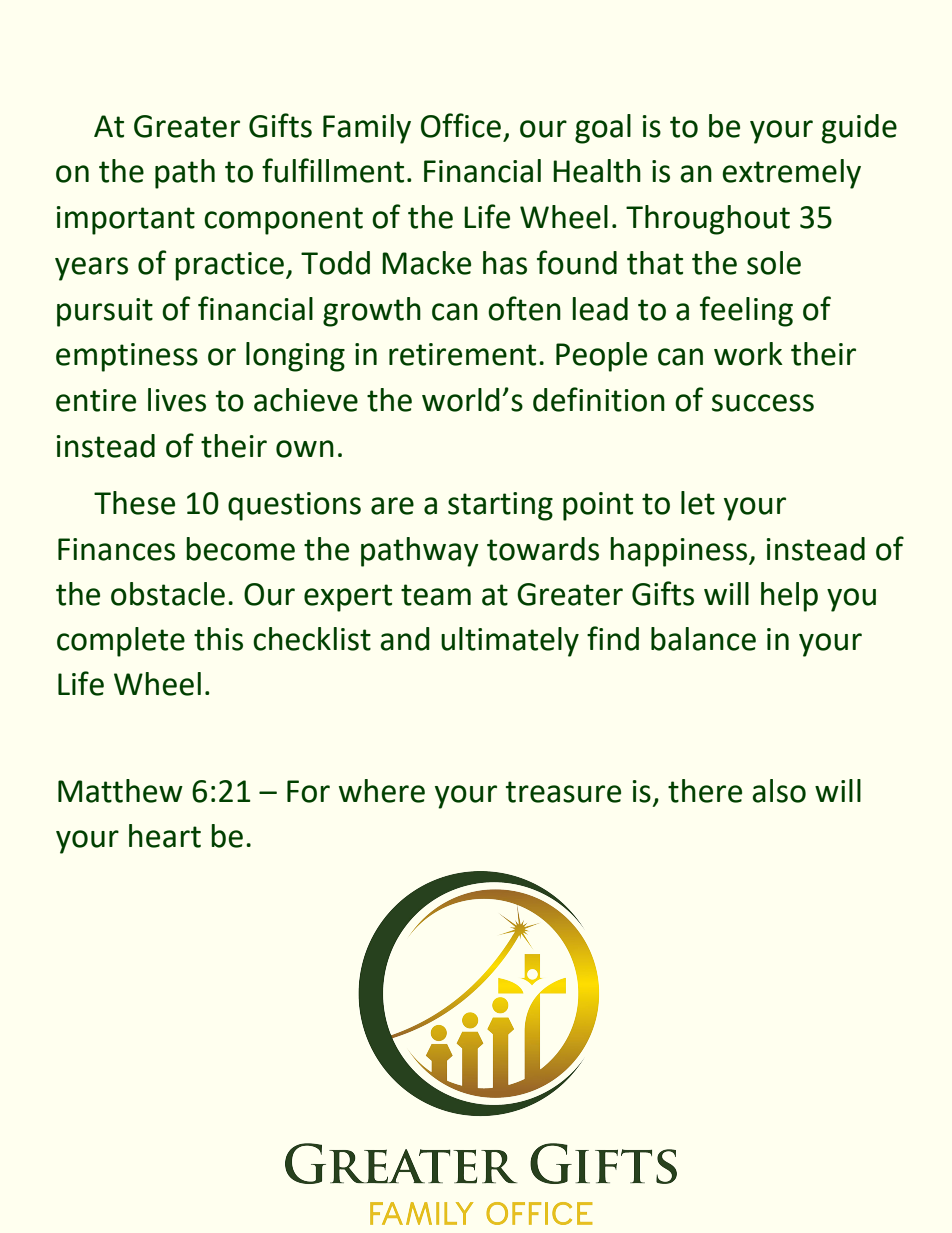  What do you see at coordinates (524, 308) in the screenshot?
I see `often` at bounding box center [524, 308].
